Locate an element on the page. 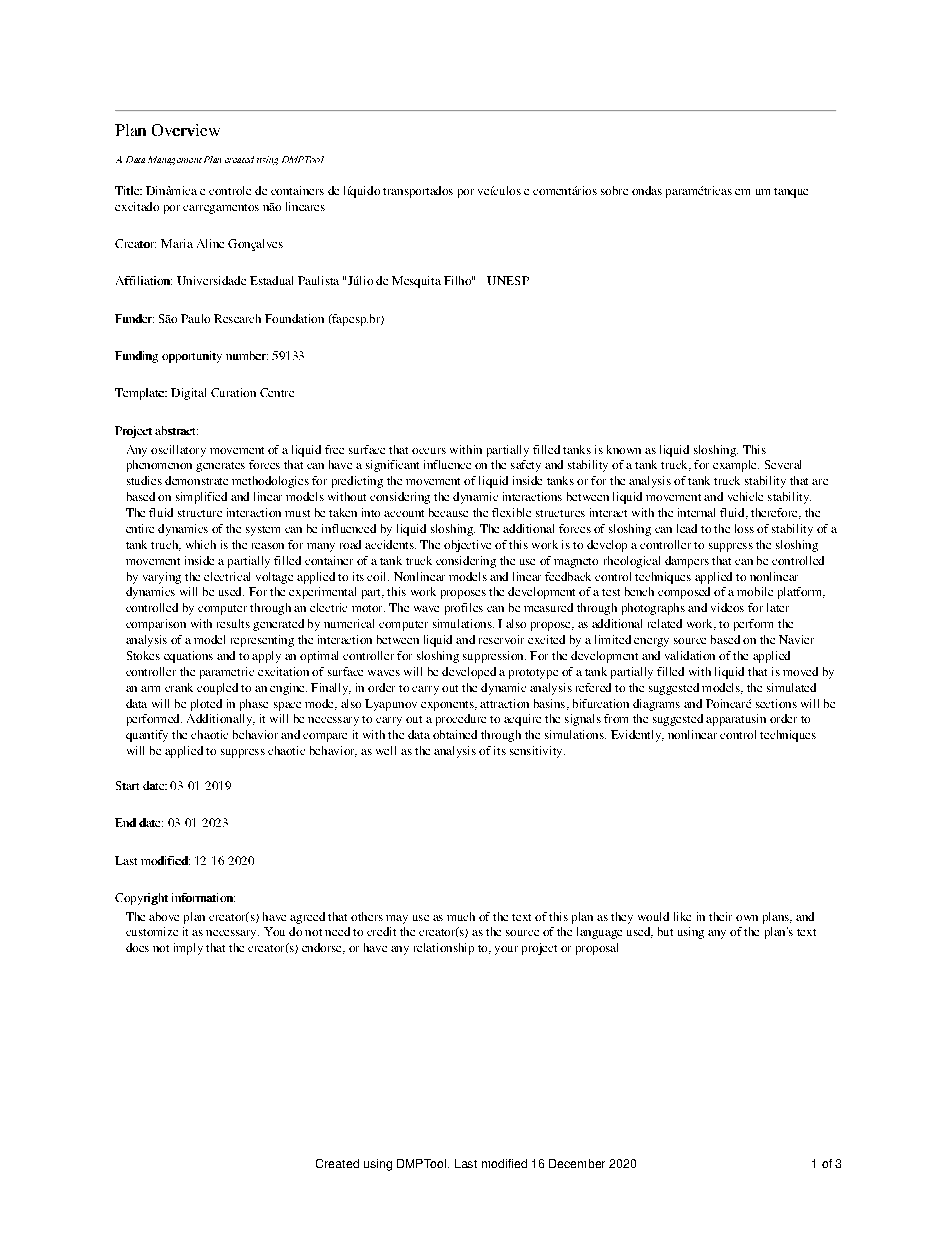 The height and width of the document is (1233, 952). obtained is located at coordinates (455, 734).
